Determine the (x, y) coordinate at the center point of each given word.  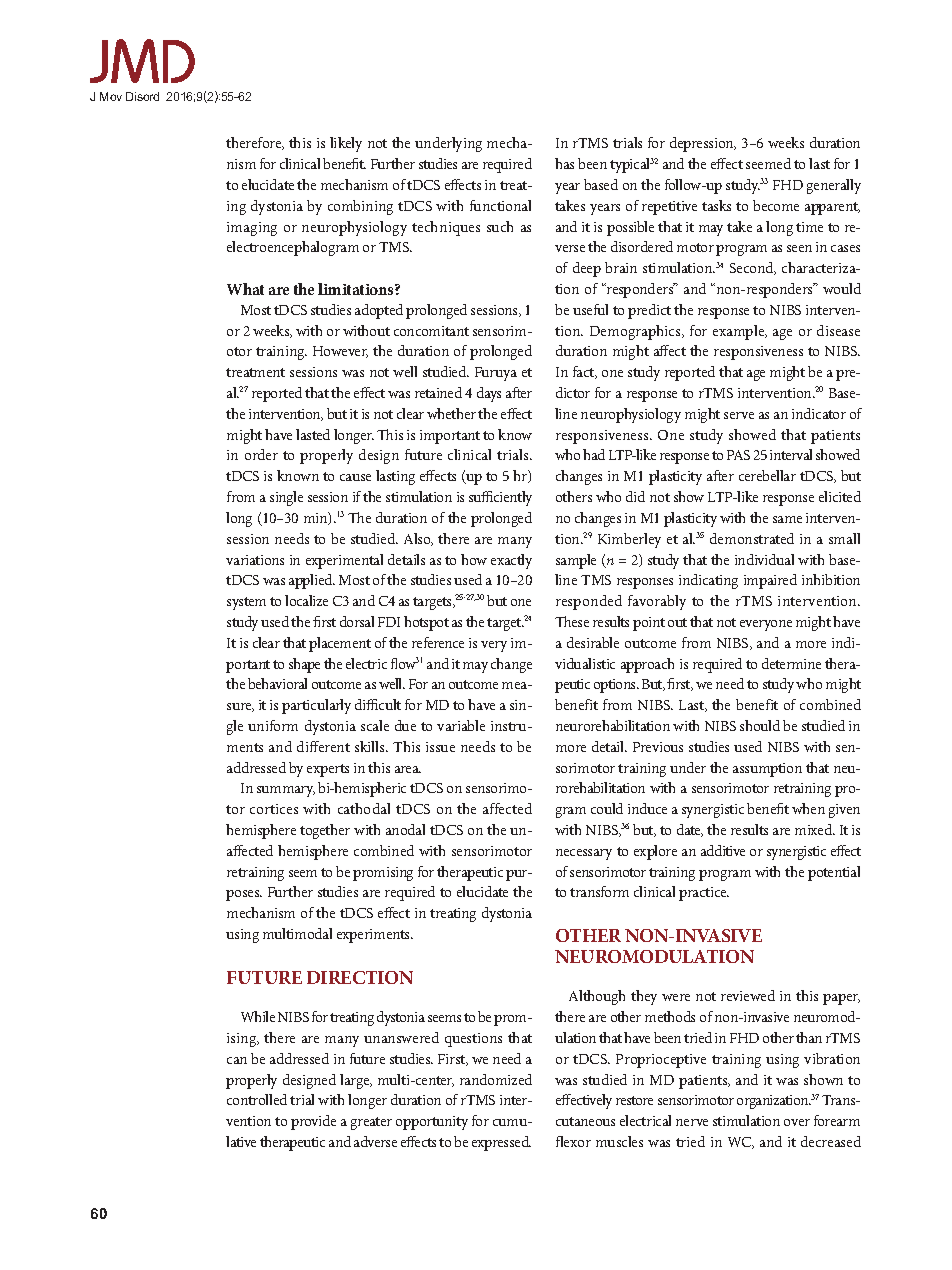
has (564, 163)
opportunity (432, 1123)
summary (286, 791)
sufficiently (500, 498)
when (808, 808)
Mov (111, 96)
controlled (257, 1099)
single (286, 498)
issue (440, 747)
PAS (738, 455)
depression (703, 144)
